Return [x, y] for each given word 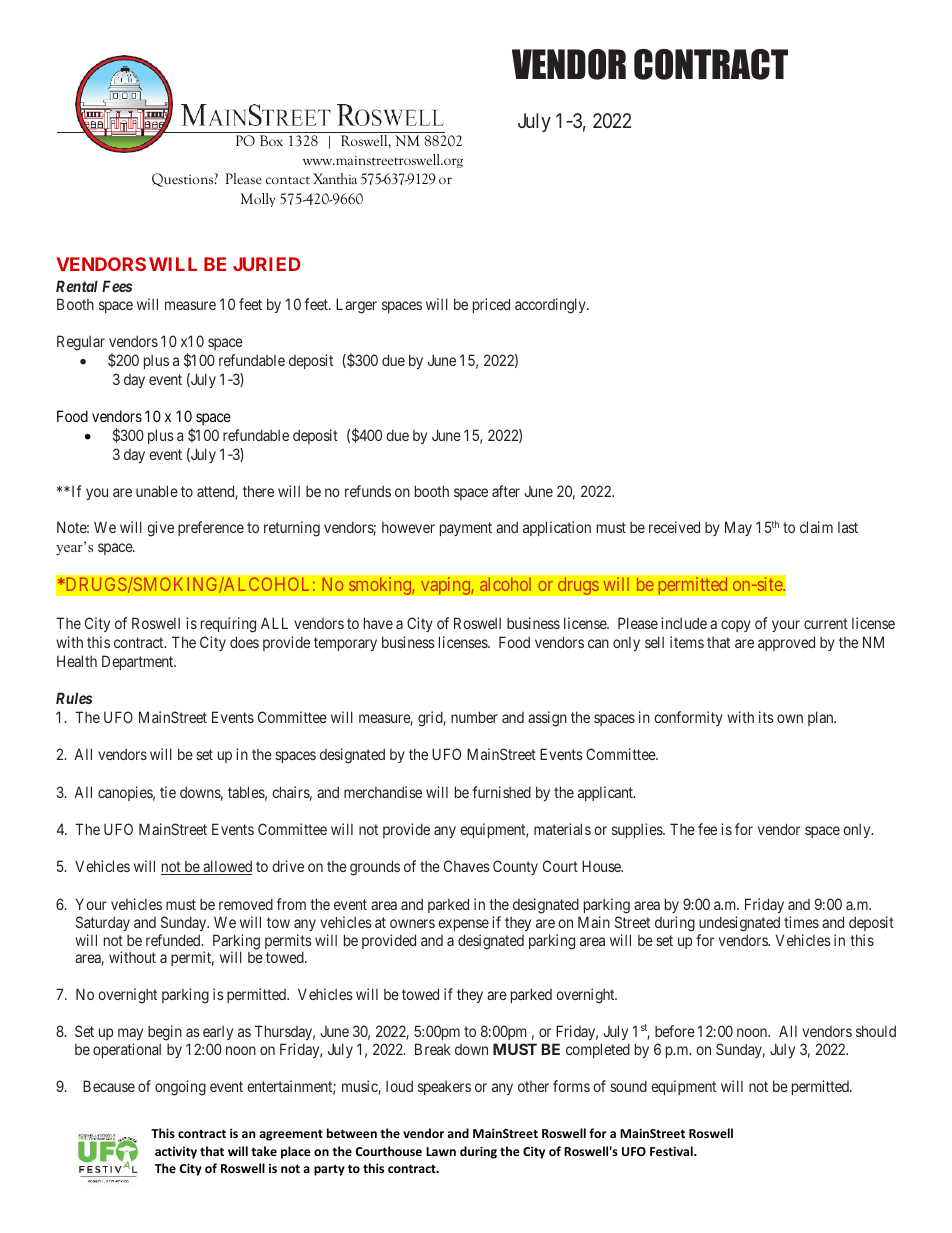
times [801, 922]
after [506, 491]
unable [157, 491]
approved [786, 643]
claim [816, 527]
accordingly [551, 306]
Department [139, 662]
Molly [258, 200]
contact [288, 180]
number [474, 717]
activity [176, 1153]
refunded [174, 940]
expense [463, 925]
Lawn [441, 1151]
